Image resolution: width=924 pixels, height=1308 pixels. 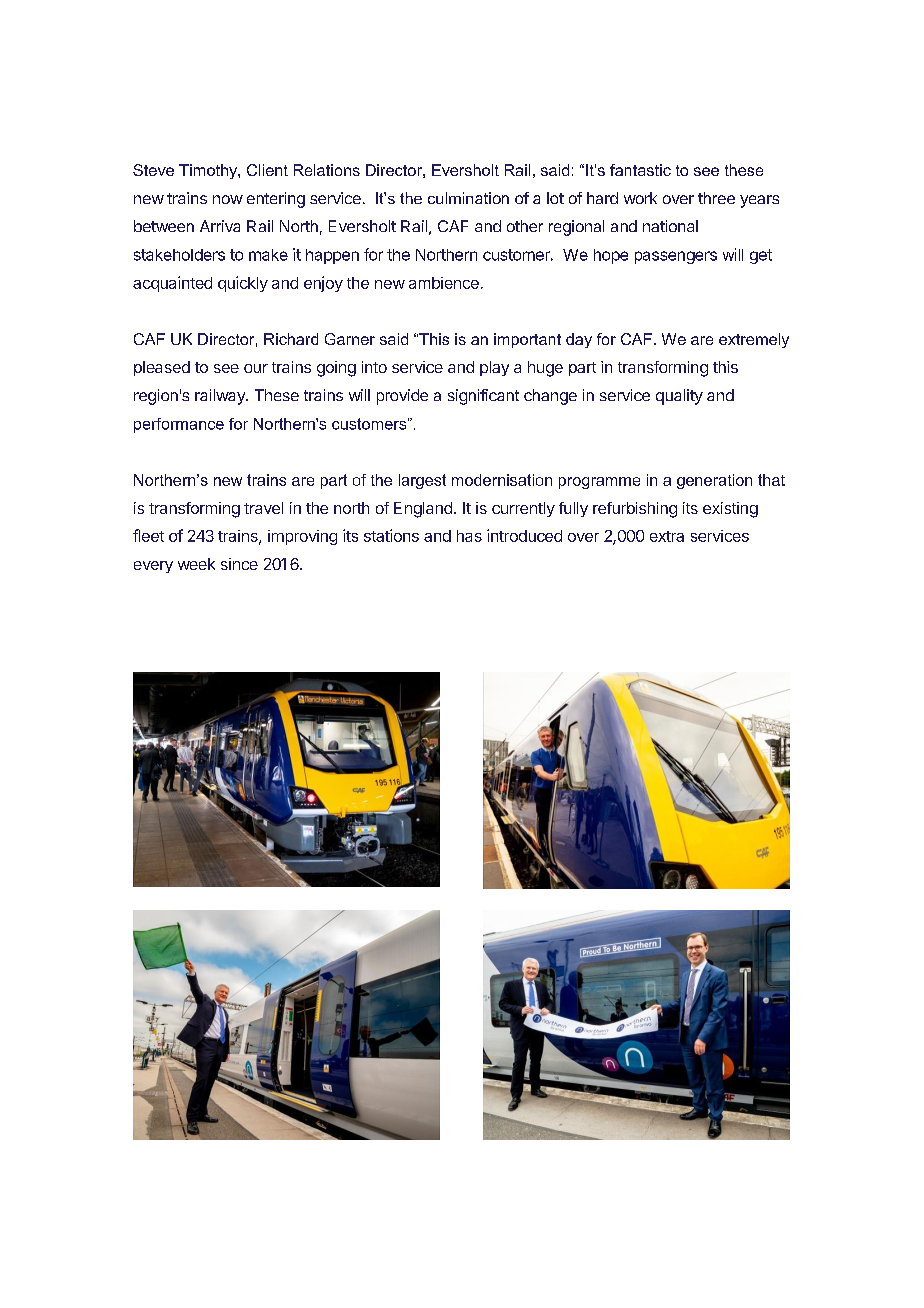 I want to click on generation, so click(x=714, y=481).
